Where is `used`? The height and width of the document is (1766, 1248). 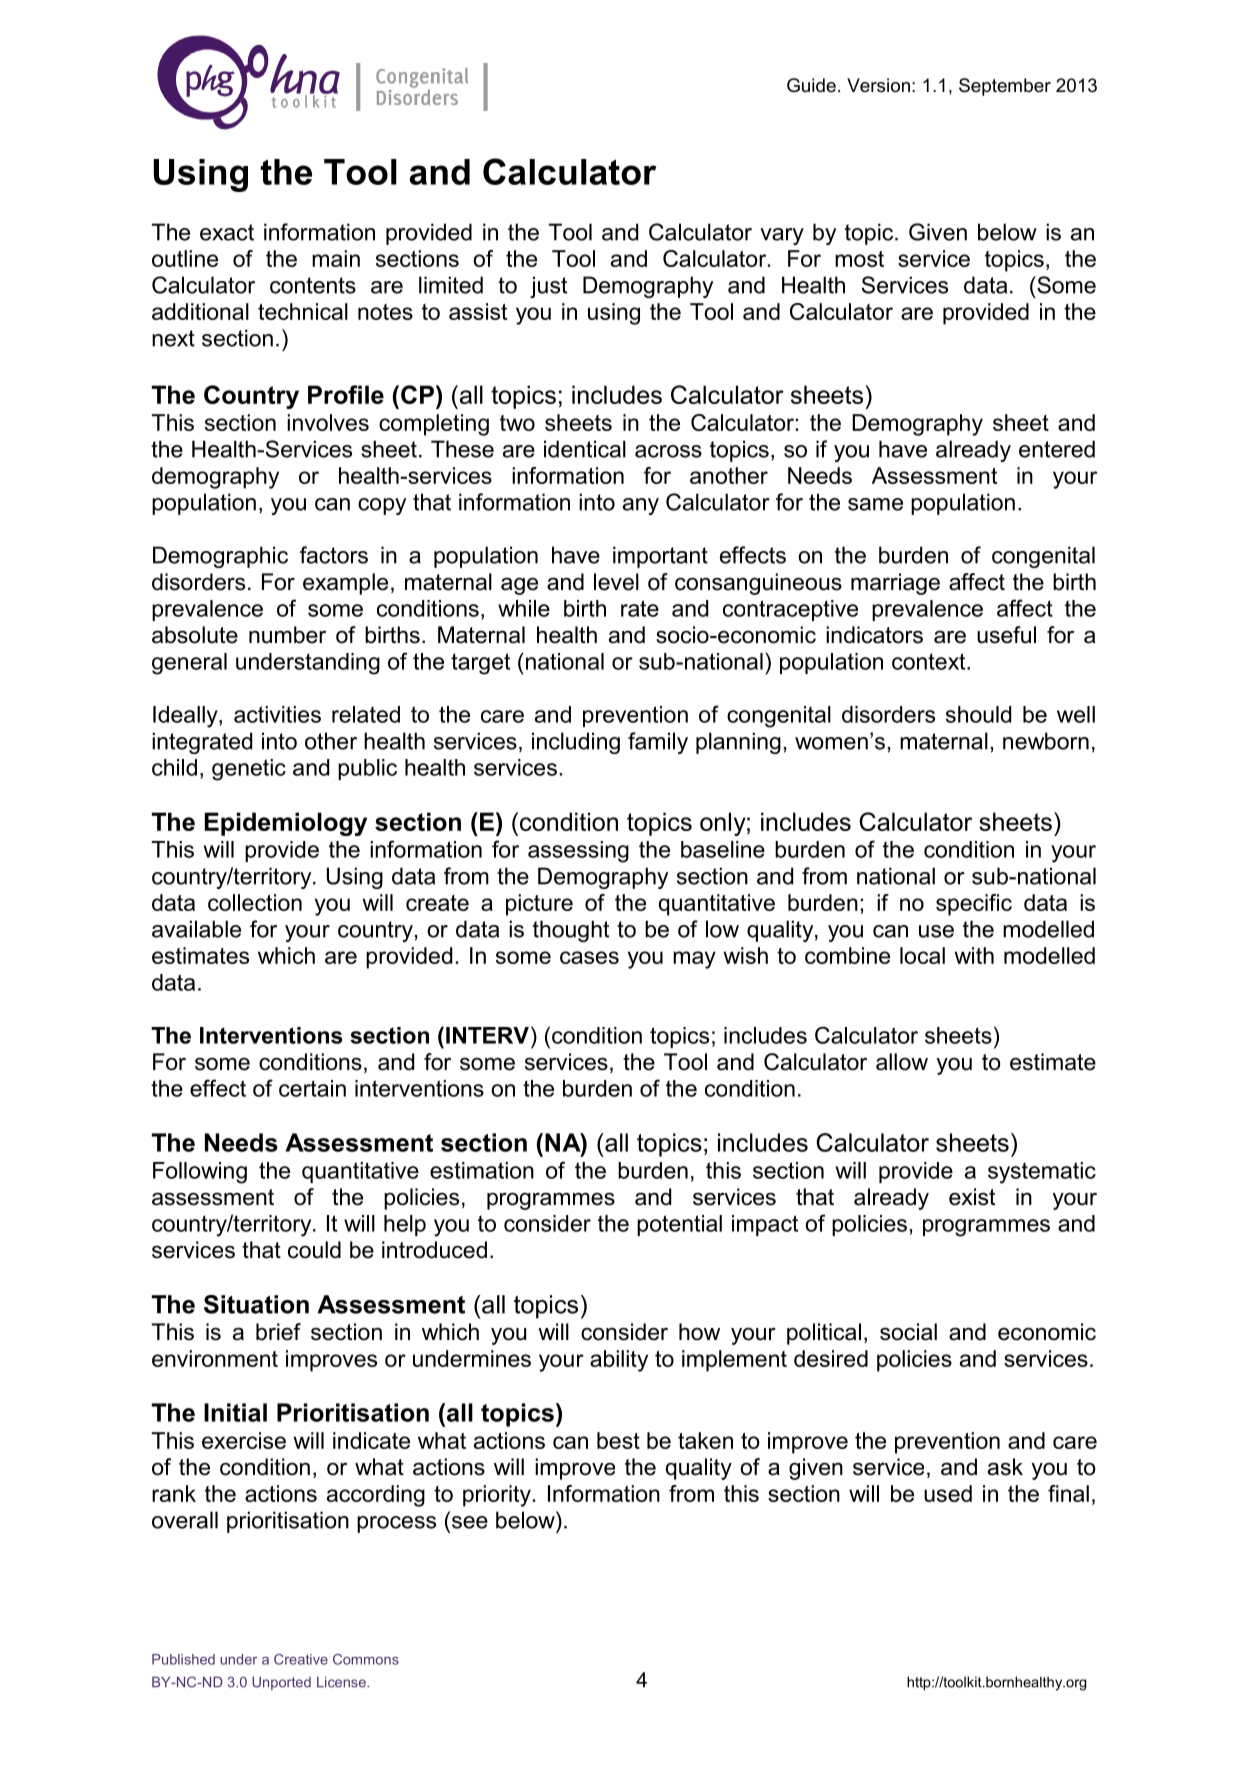 used is located at coordinates (948, 1493).
